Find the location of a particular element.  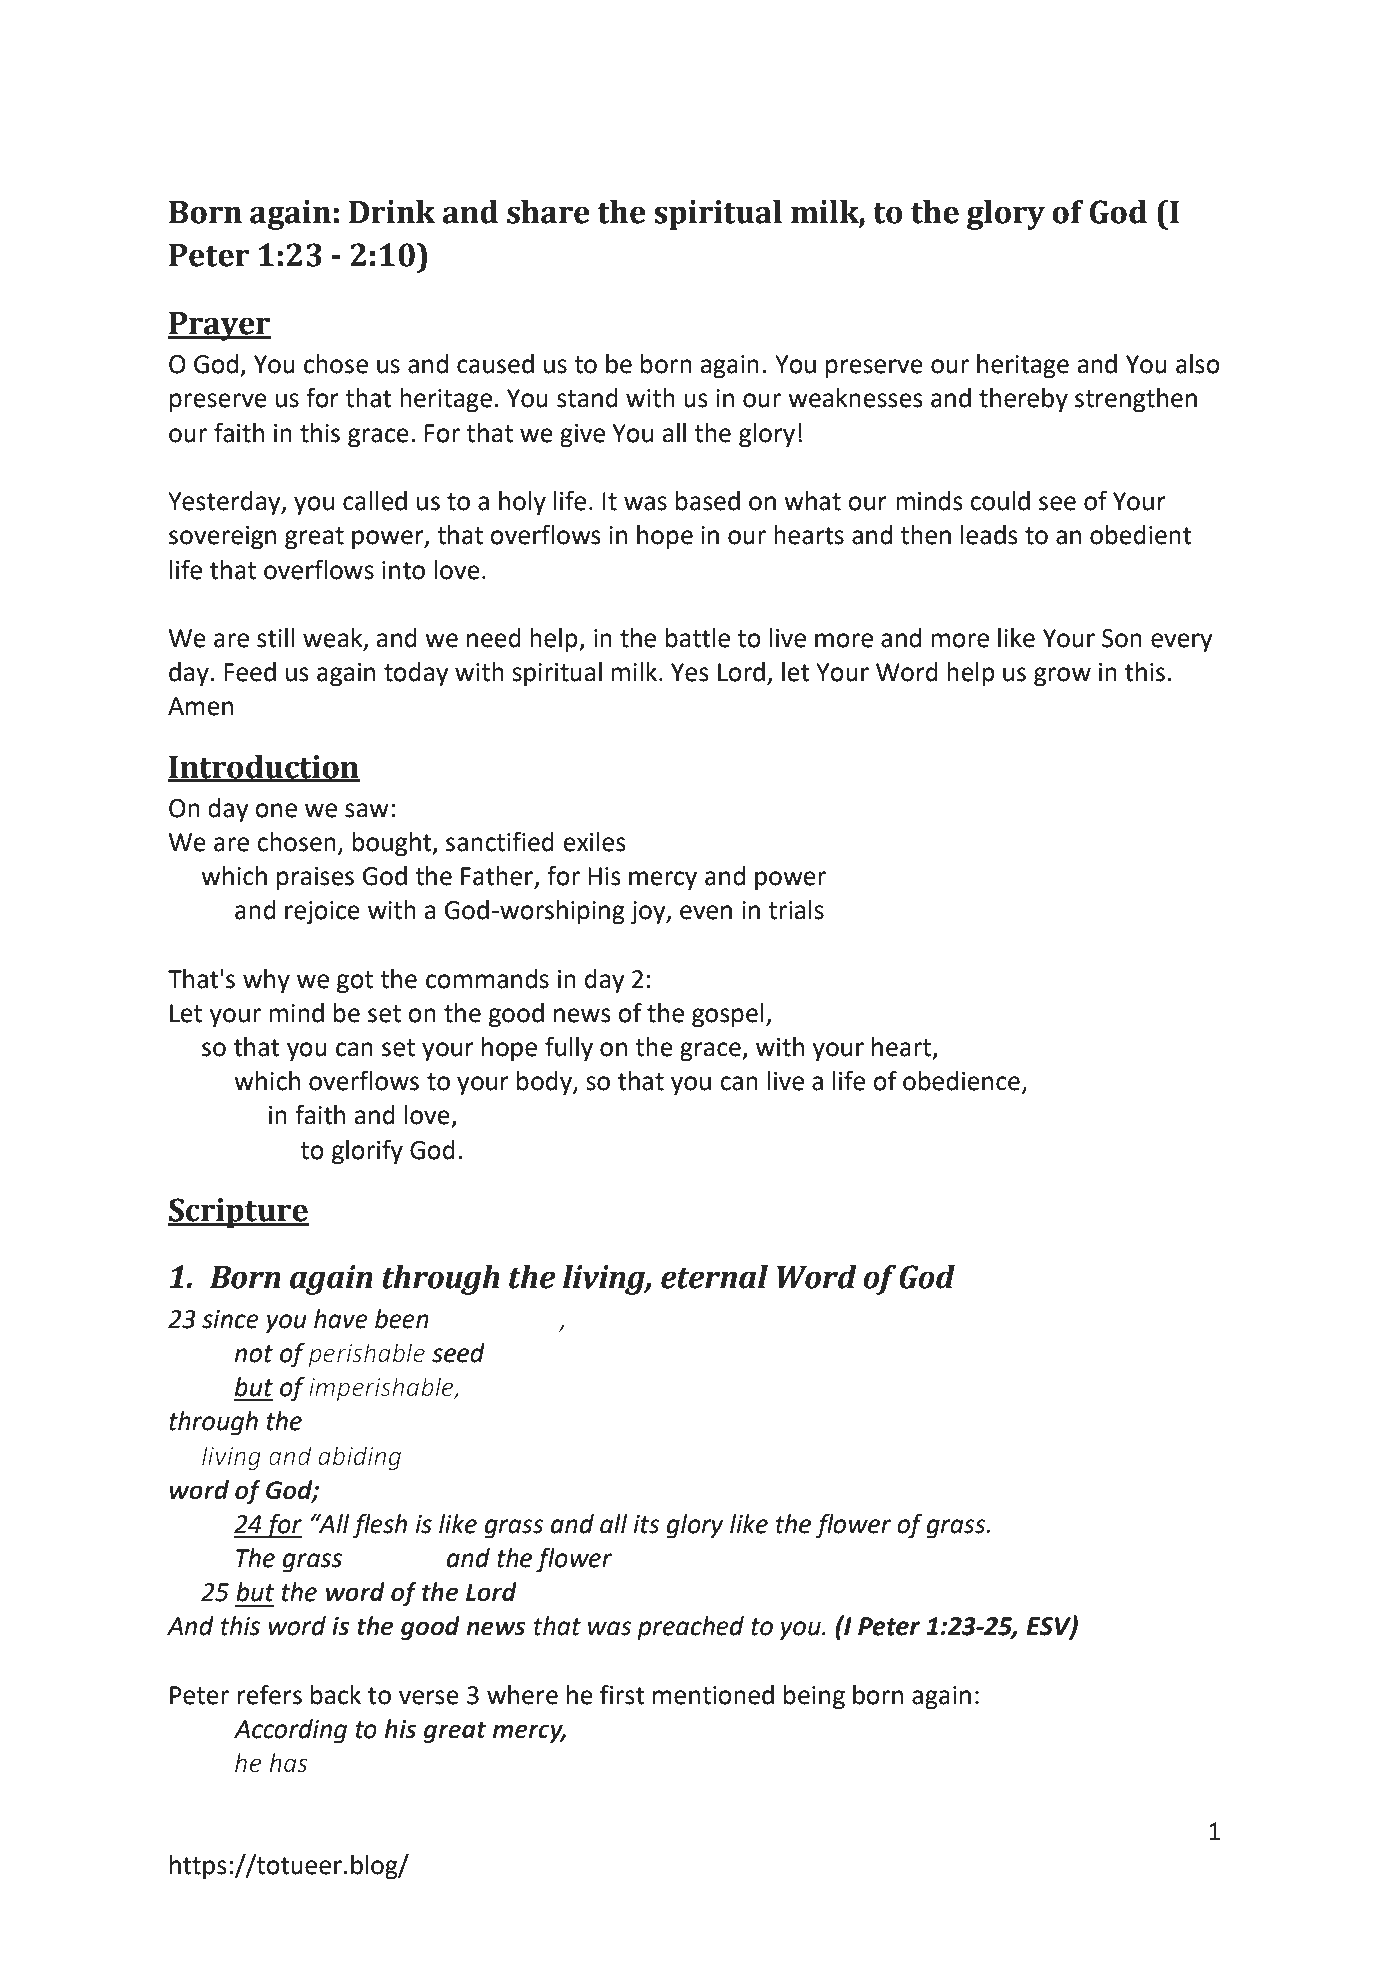

grow is located at coordinates (1062, 677).
